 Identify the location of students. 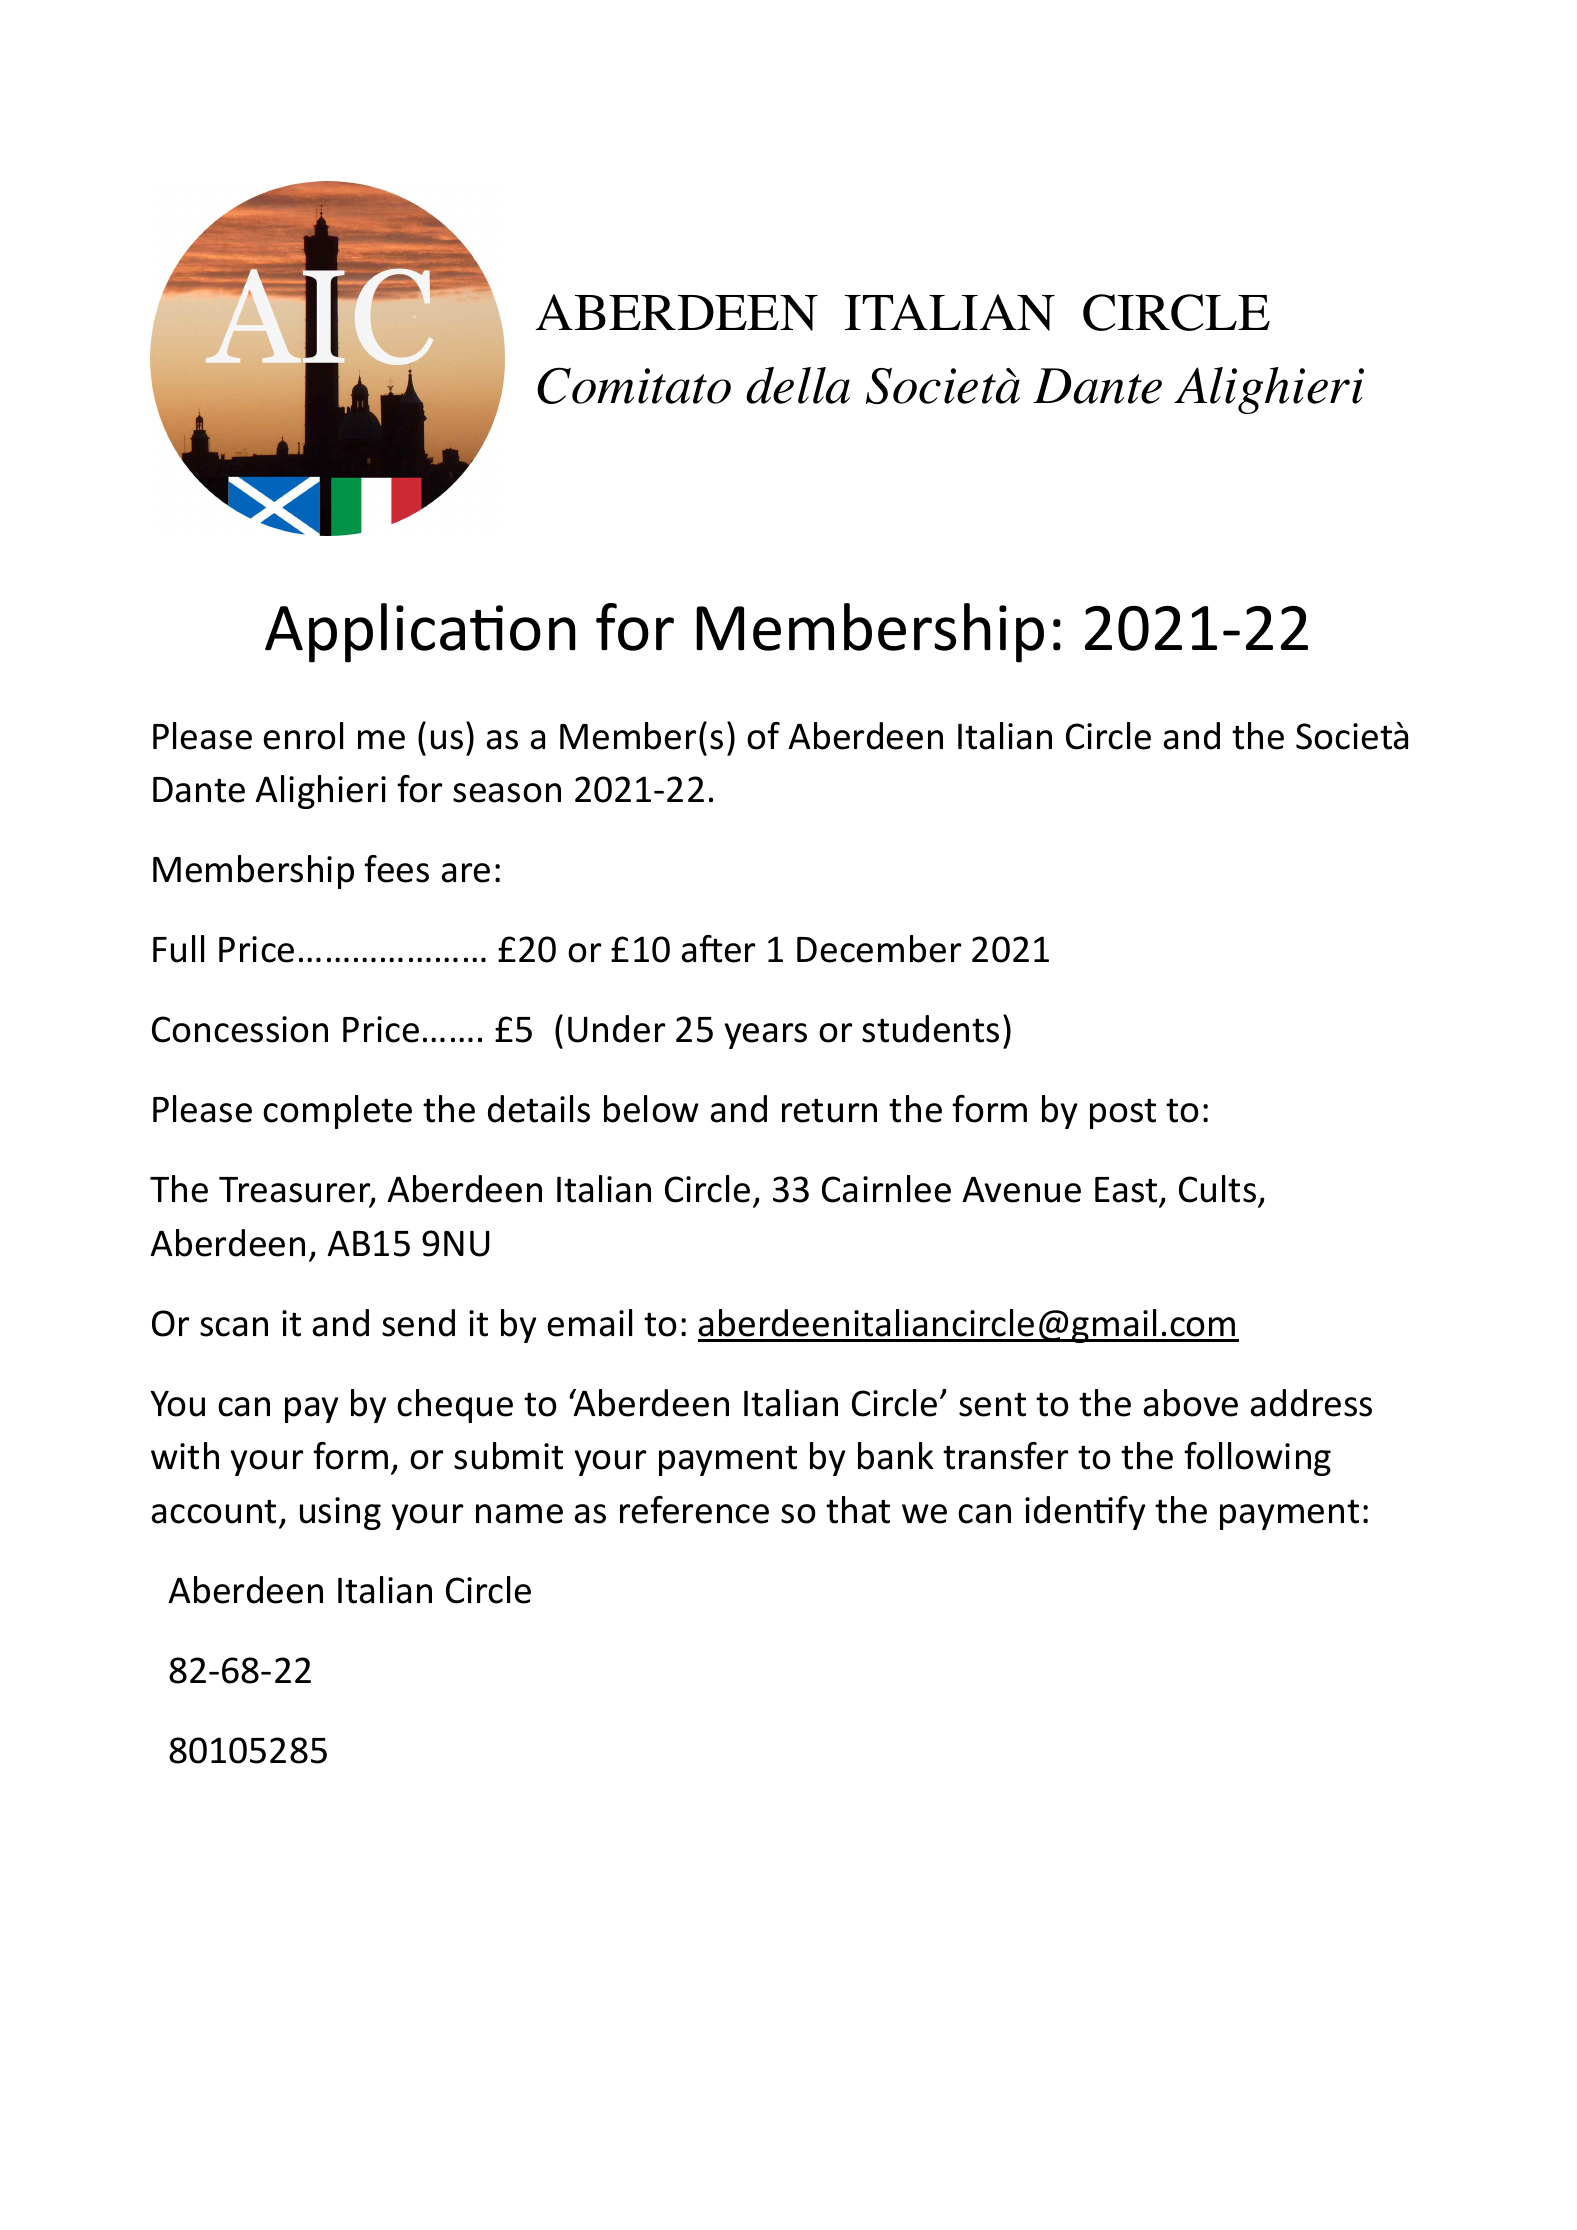
(930, 1029).
